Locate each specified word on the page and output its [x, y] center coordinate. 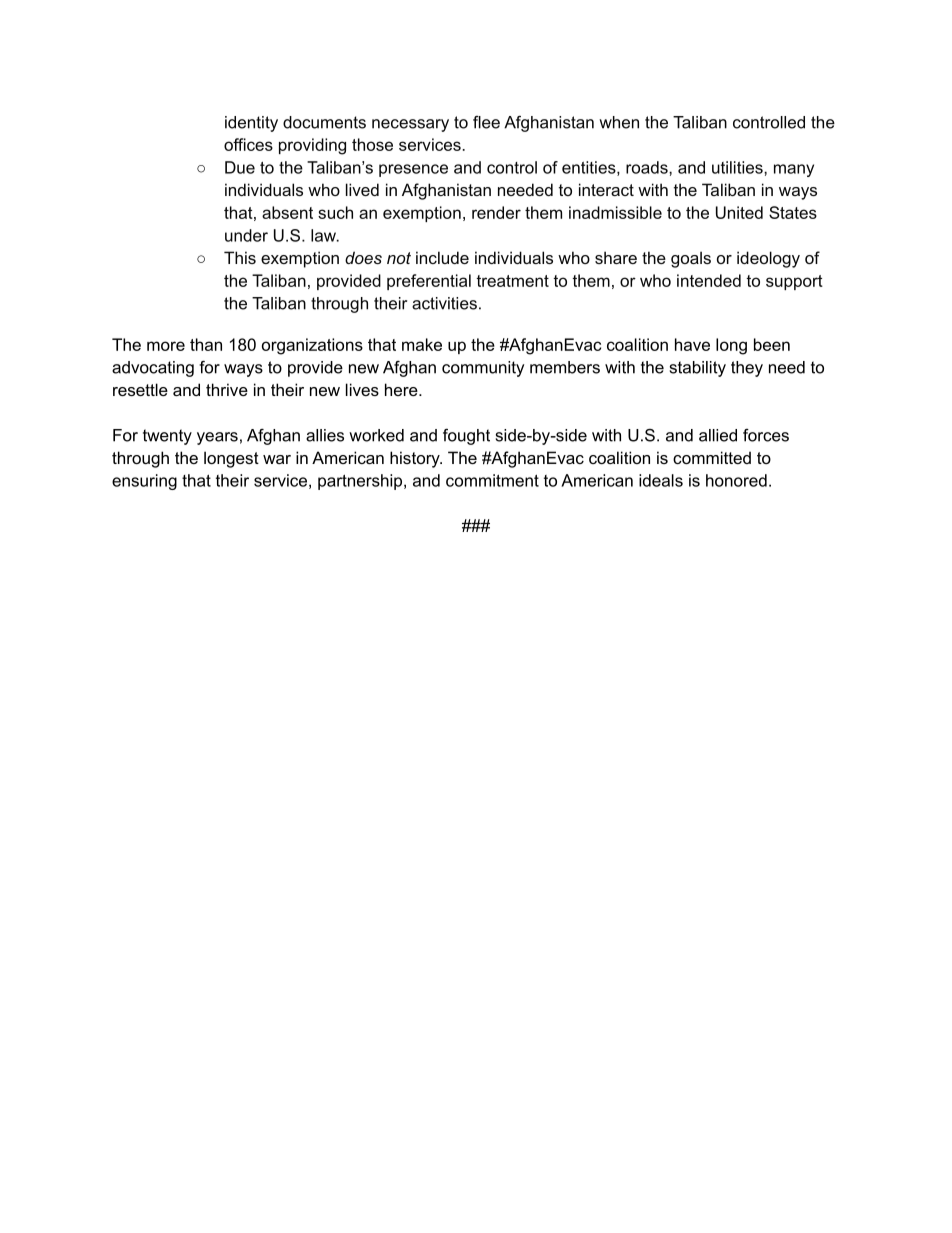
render [496, 212]
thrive [227, 389]
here [402, 389]
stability [698, 369]
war [277, 459]
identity [251, 124]
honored [736, 480]
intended [709, 280]
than [206, 344]
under [246, 235]
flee [486, 122]
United [739, 212]
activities [444, 303]
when [619, 122]
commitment [492, 480]
